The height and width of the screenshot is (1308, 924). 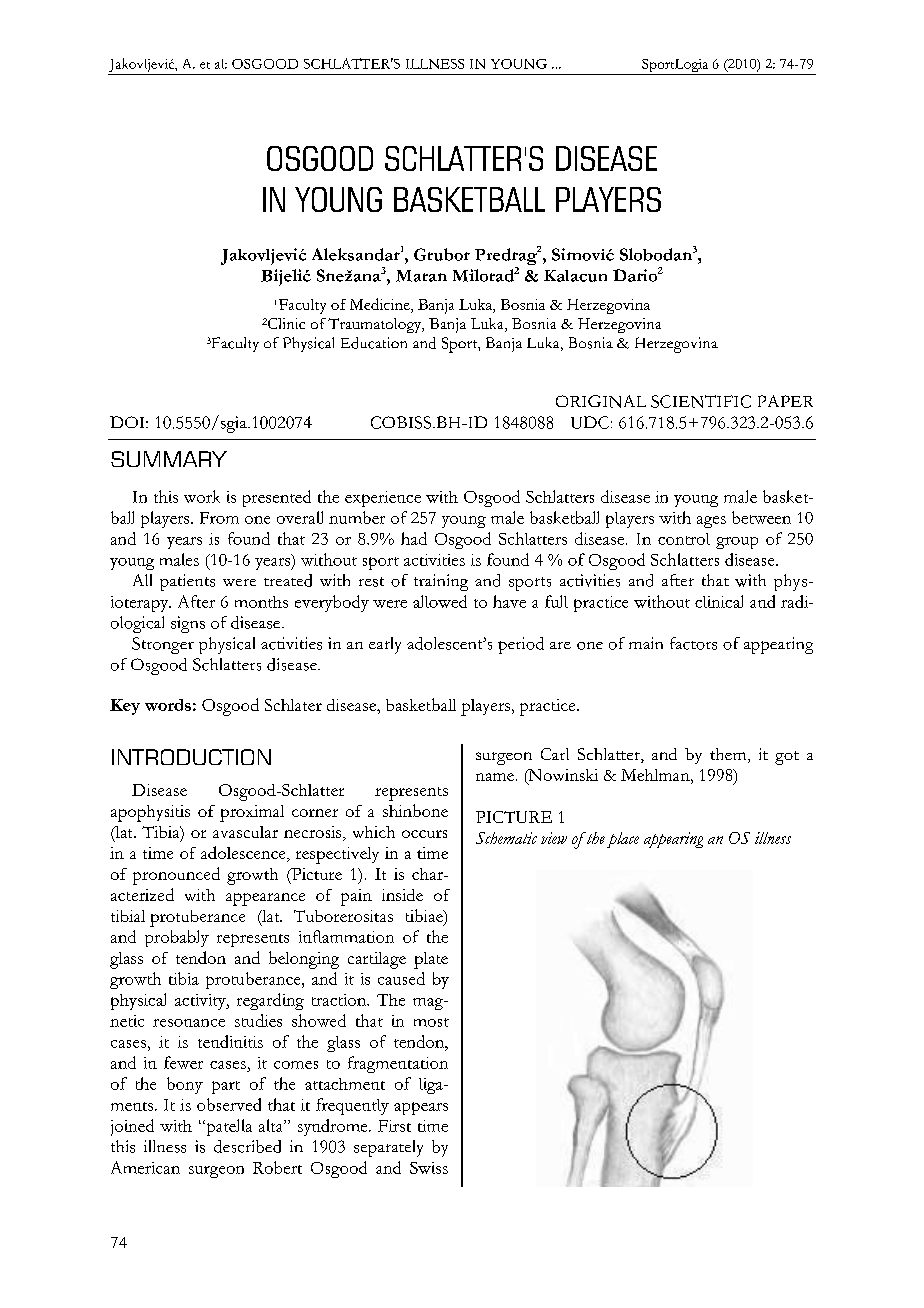 What do you see at coordinates (376, 325) in the screenshot?
I see `Traumatology` at bounding box center [376, 325].
